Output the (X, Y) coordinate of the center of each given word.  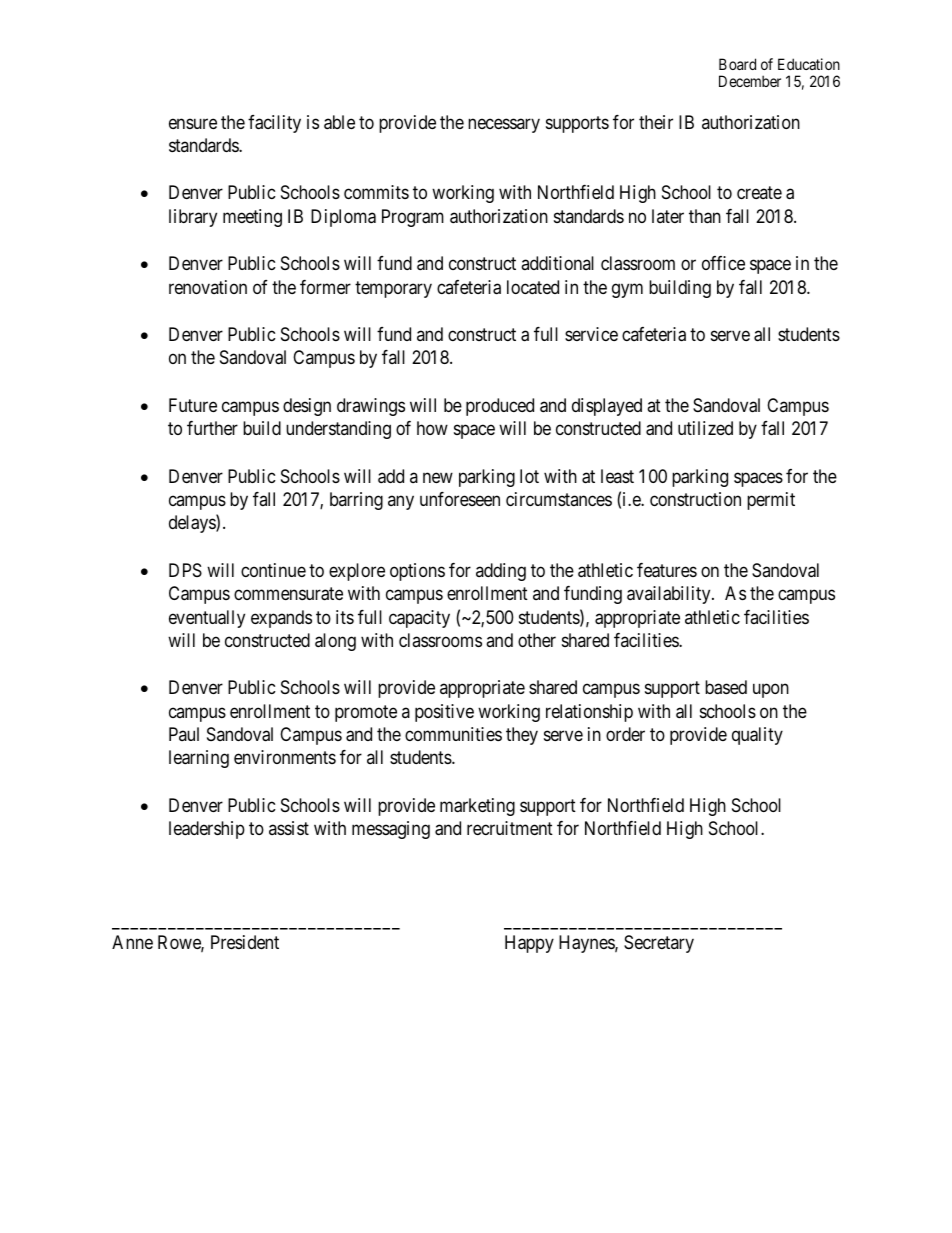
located (533, 287)
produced (500, 407)
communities (453, 734)
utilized (705, 428)
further (212, 428)
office (723, 263)
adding (501, 572)
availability (670, 595)
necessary (504, 125)
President (245, 942)
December (750, 81)
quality (757, 736)
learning (199, 759)
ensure (193, 123)
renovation (208, 287)
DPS (185, 570)
